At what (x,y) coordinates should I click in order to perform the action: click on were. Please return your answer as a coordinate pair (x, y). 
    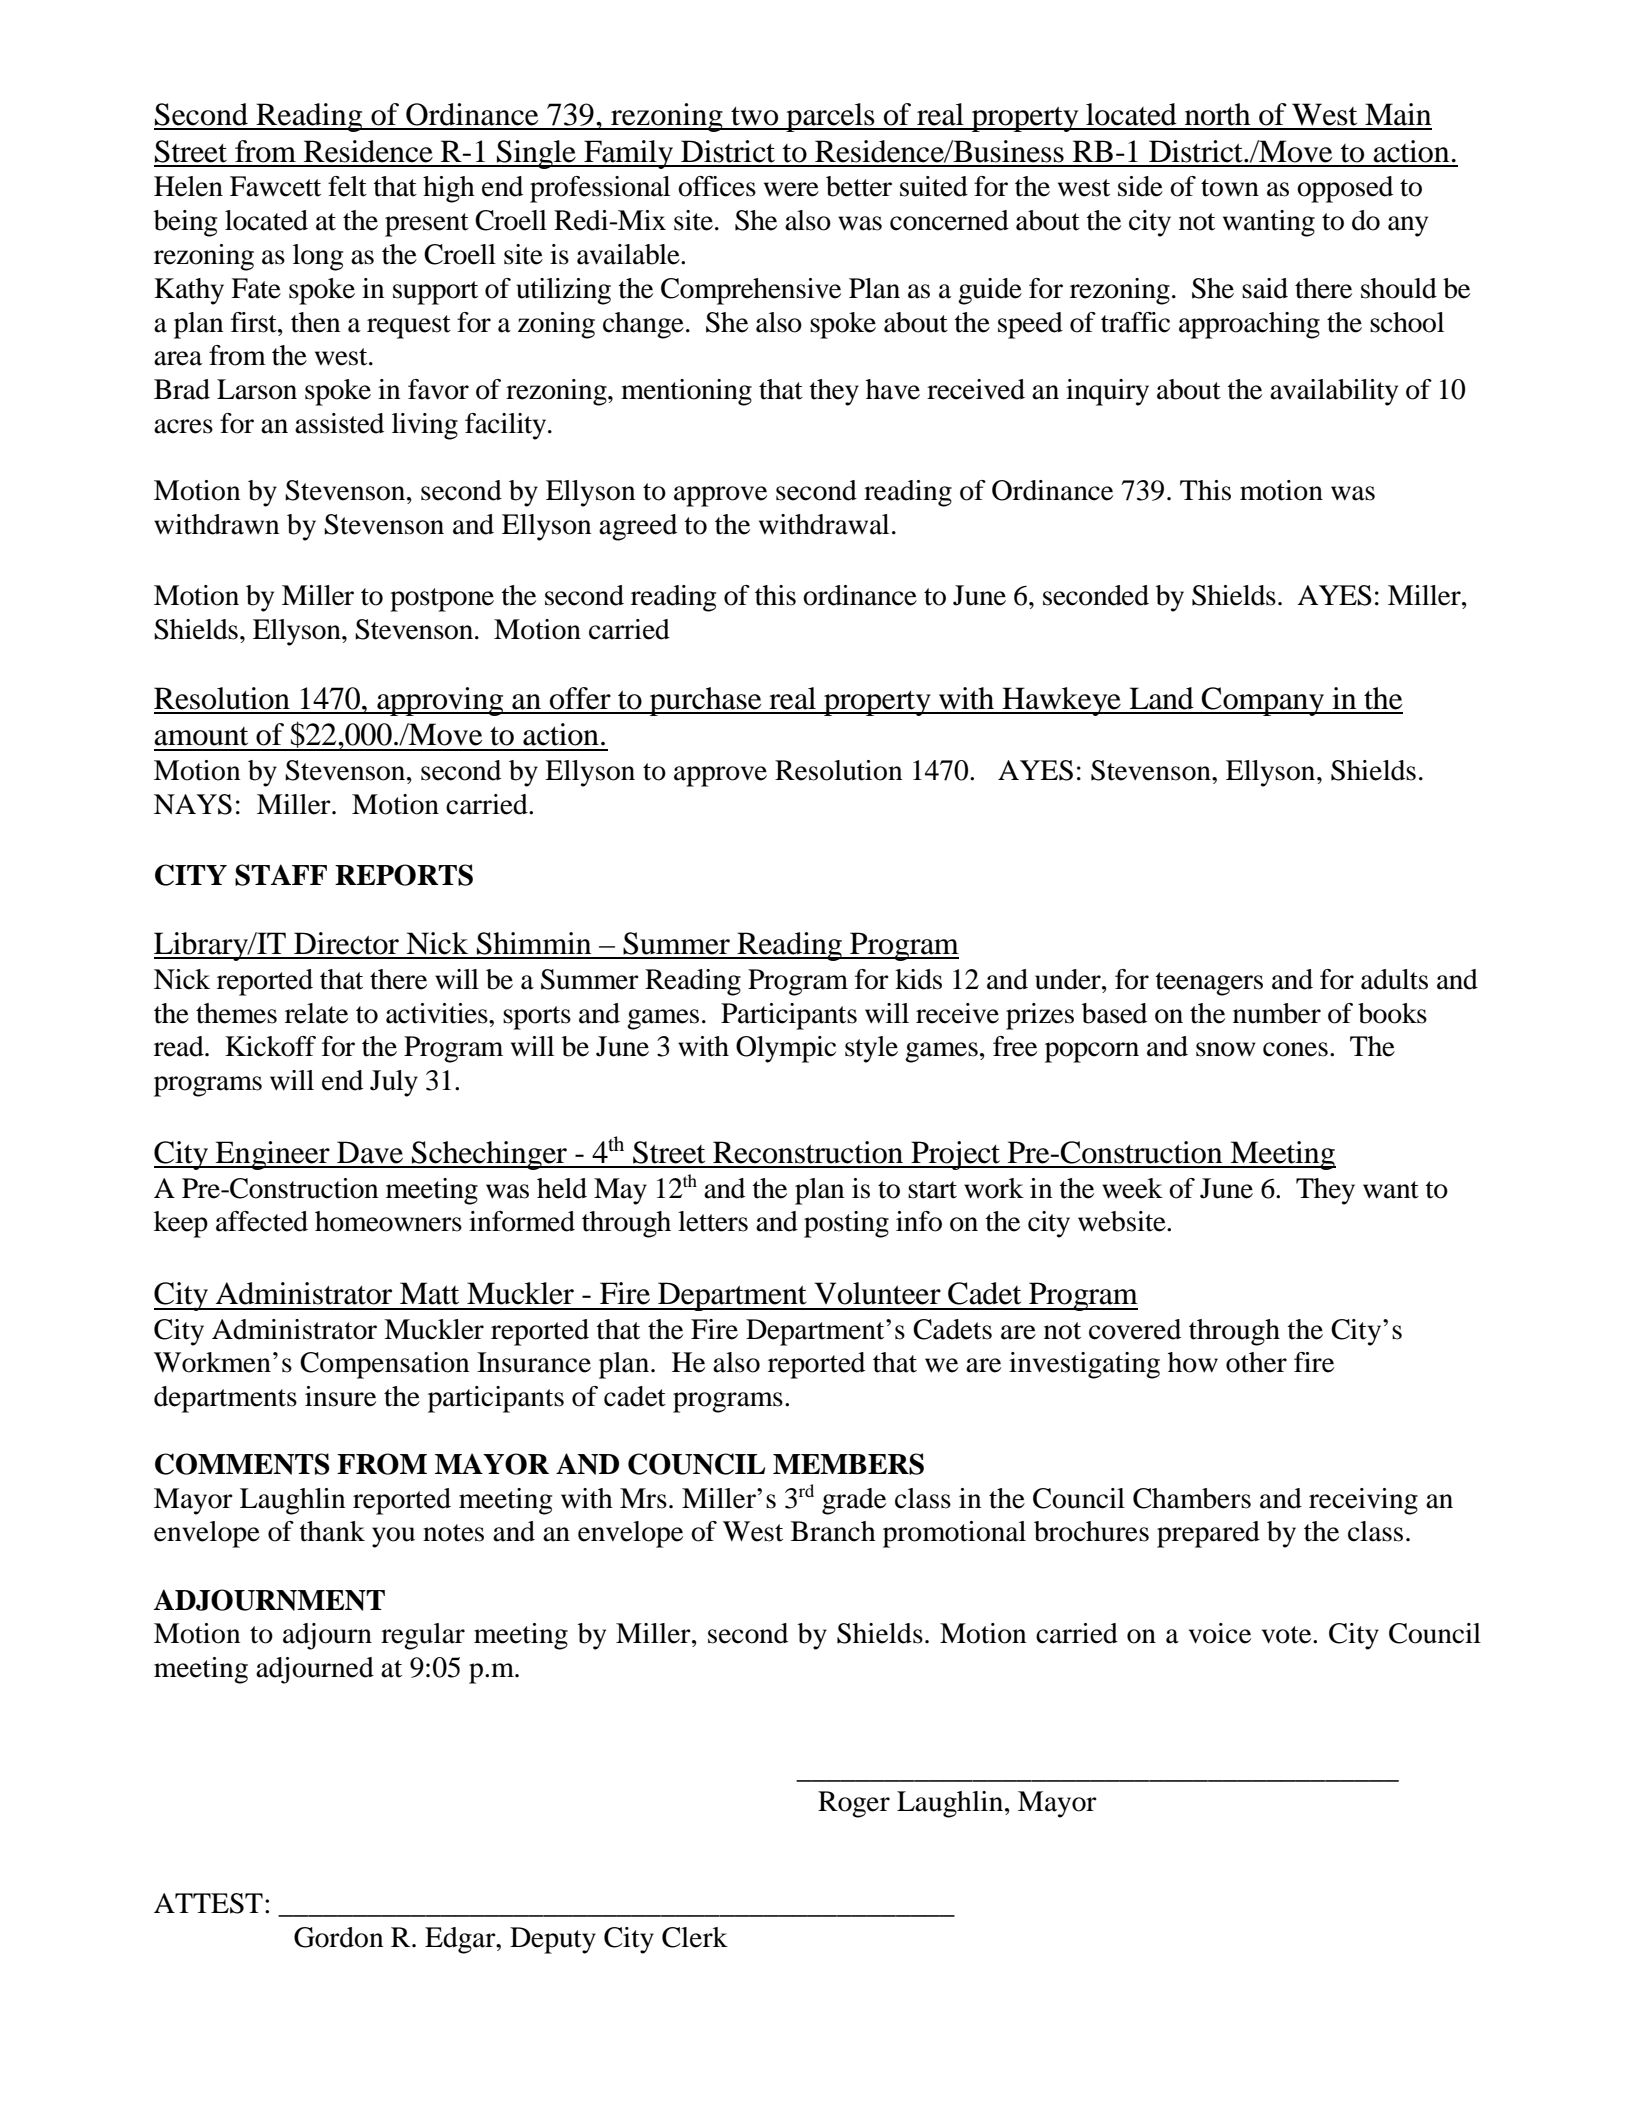
    Looking at the image, I should click on (791, 189).
